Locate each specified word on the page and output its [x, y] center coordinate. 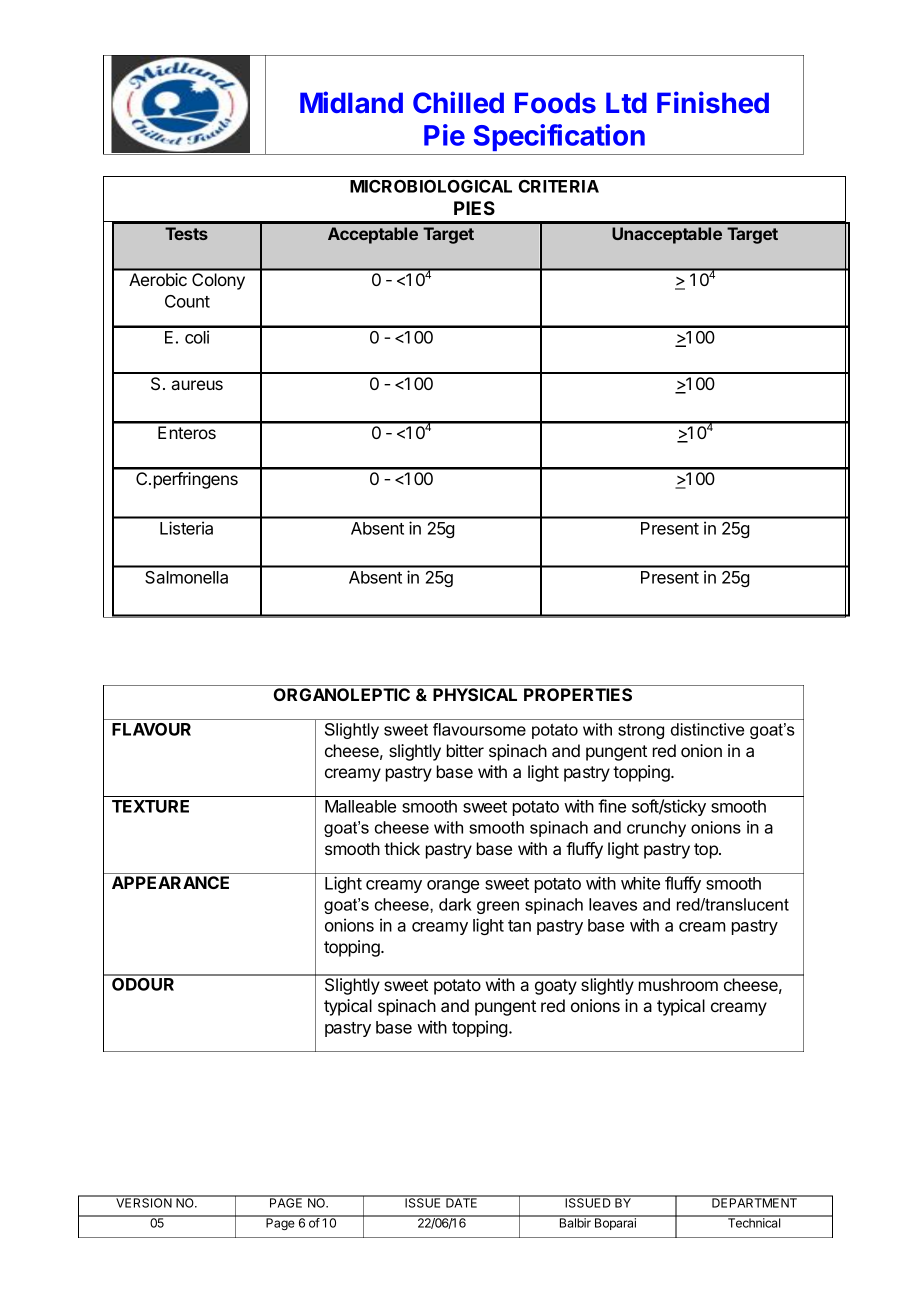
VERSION [144, 1202]
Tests [186, 233]
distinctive [707, 729]
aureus [197, 385]
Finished [713, 102]
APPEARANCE [170, 882]
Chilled [458, 102]
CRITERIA [559, 186]
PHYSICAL [475, 694]
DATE [462, 1202]
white [640, 883]
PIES [474, 208]
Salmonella [186, 577]
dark [455, 904]
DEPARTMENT [754, 1202]
